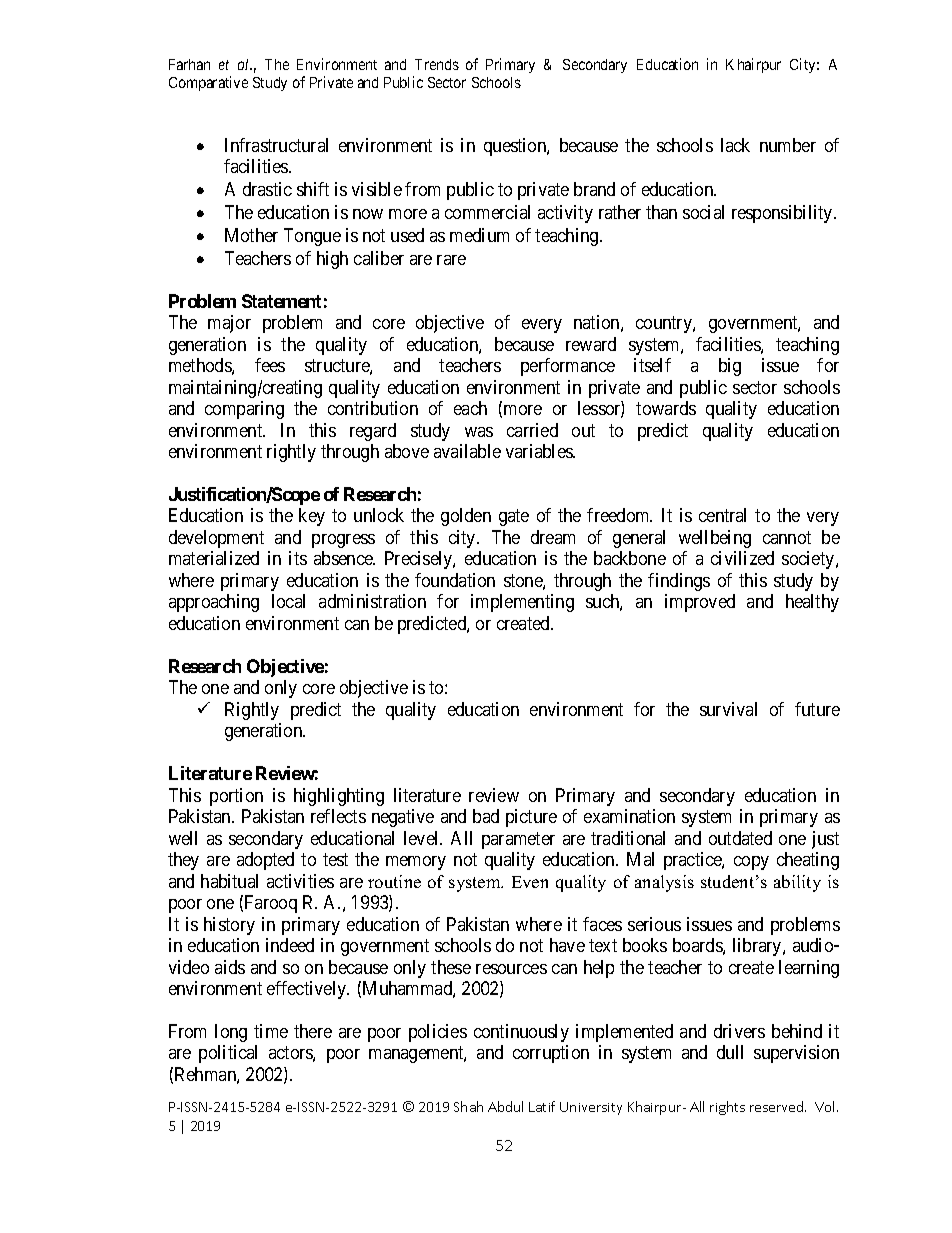  Describe the element at coordinates (522, 603) in the document. I see `implementing` at that location.
